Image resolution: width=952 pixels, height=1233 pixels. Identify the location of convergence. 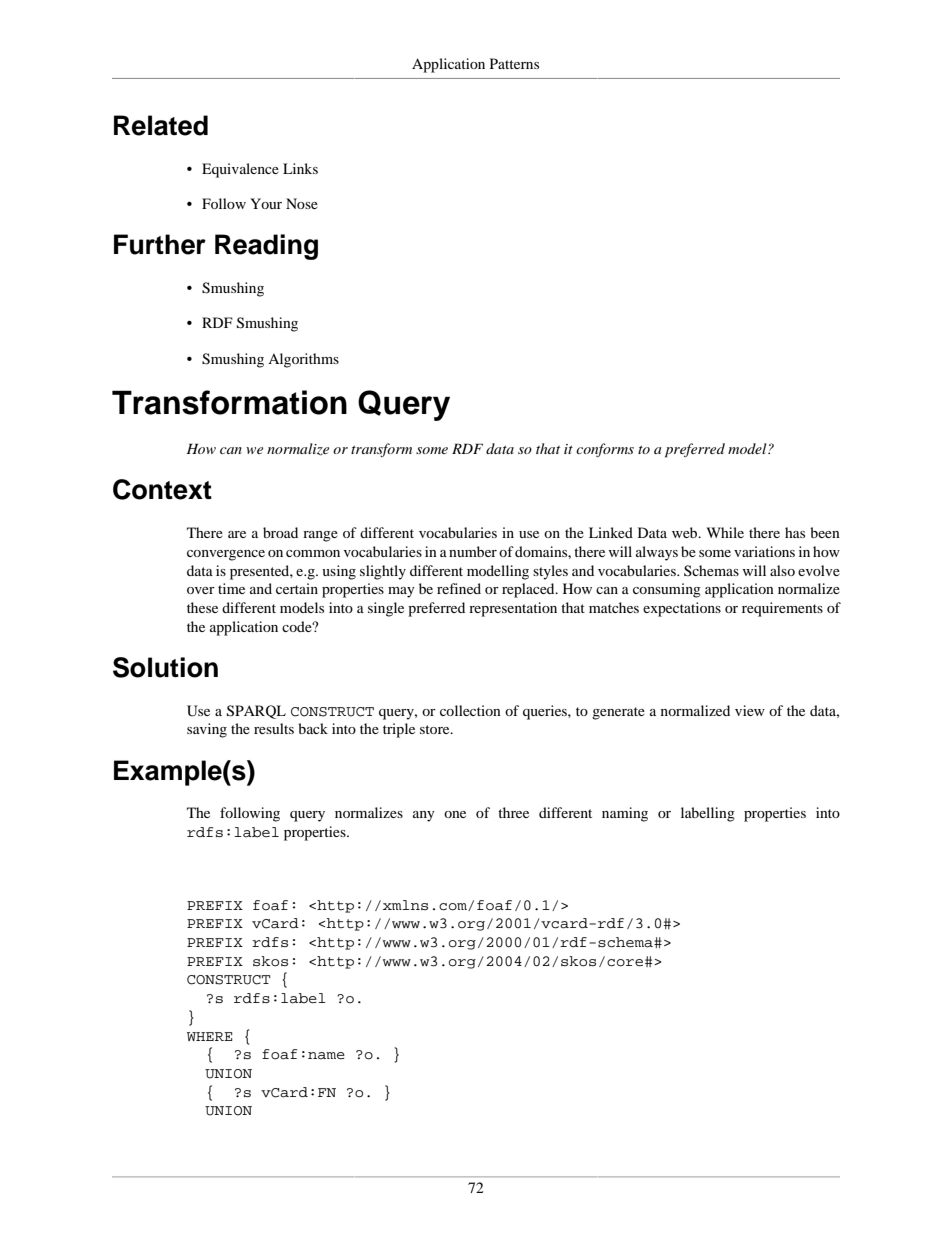
(226, 555).
